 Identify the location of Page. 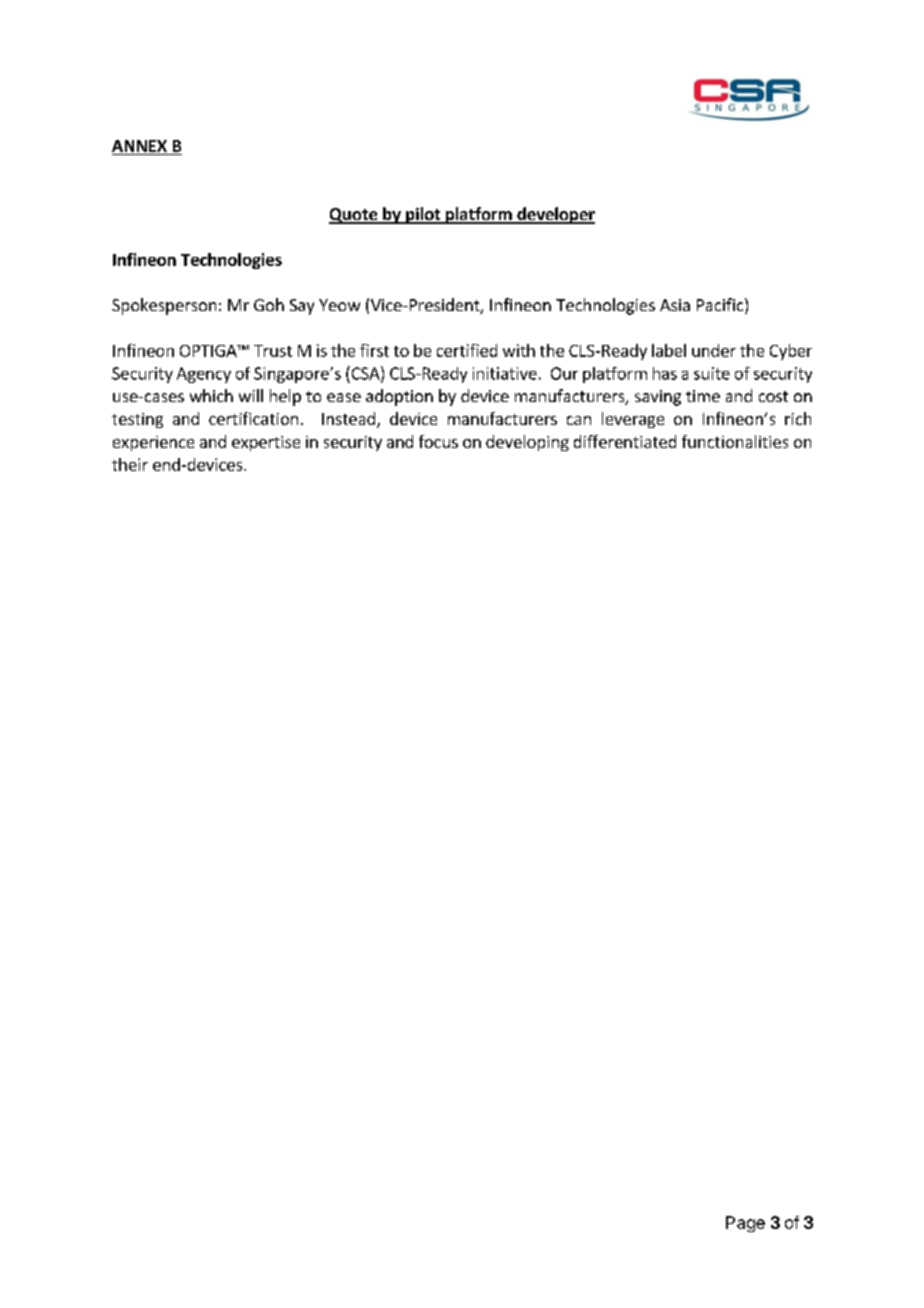
(745, 1224).
